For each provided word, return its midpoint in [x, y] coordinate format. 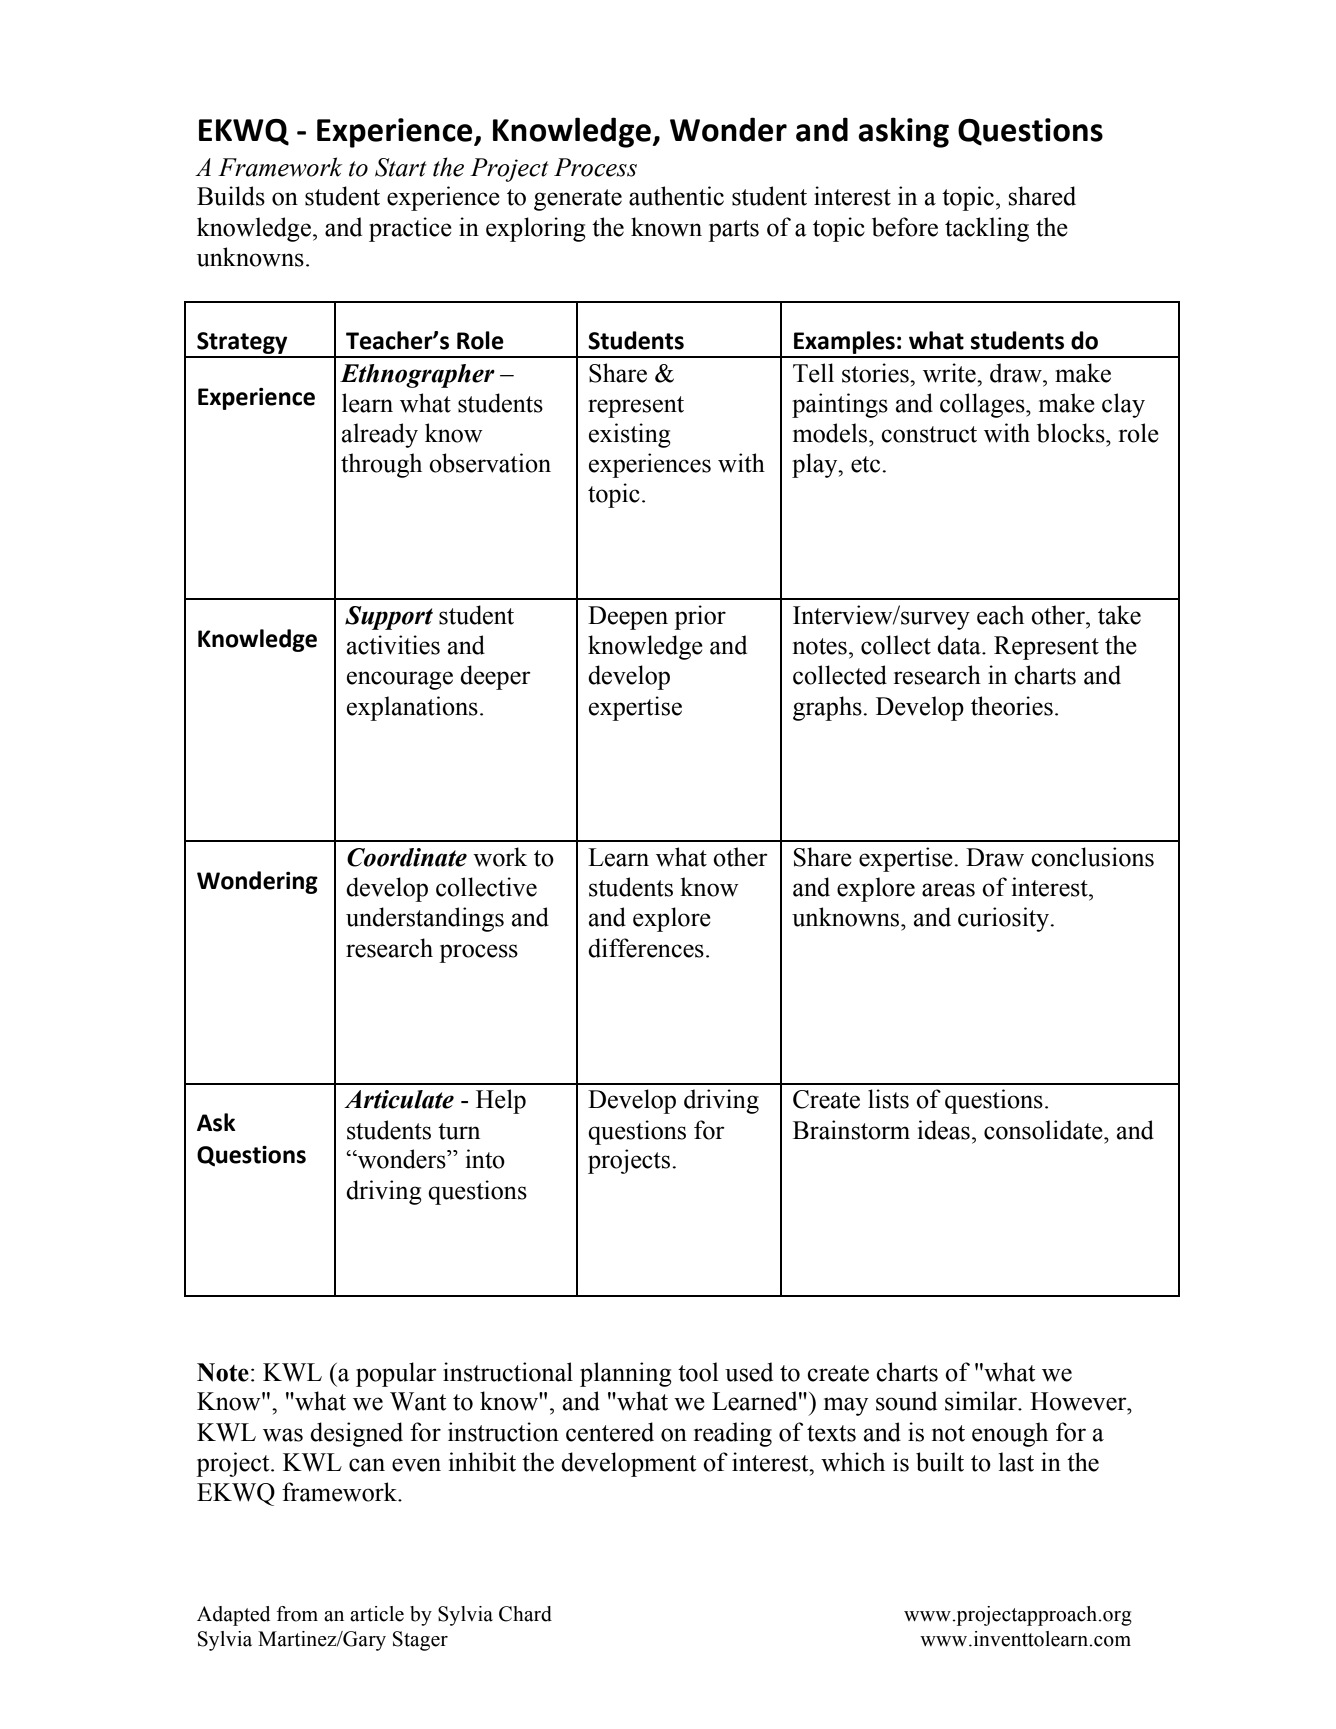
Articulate [399, 1099]
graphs [828, 708]
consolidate [1044, 1130]
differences [646, 948]
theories [1012, 706]
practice [410, 229]
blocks [1072, 433]
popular [396, 1374]
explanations [412, 708]
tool [698, 1372]
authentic [676, 196]
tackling [987, 229]
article [377, 1614]
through [381, 465]
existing [630, 435]
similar [982, 1401]
